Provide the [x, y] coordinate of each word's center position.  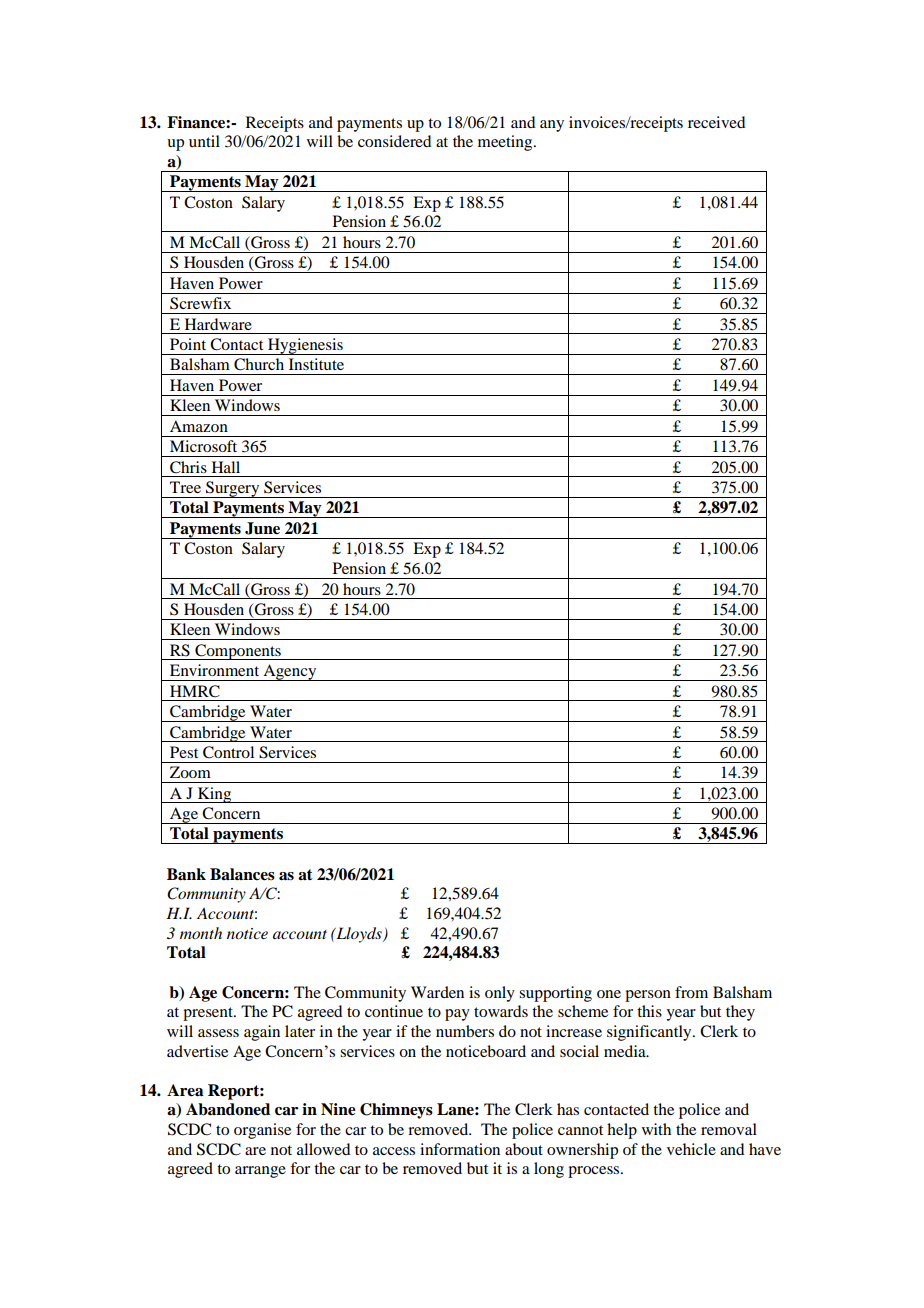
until [204, 141]
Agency [290, 672]
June [262, 528]
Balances [242, 874]
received [716, 122]
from [691, 992]
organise [262, 1131]
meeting [506, 143]
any [552, 126]
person [648, 996]
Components [238, 652]
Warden [437, 992]
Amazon [199, 426]
